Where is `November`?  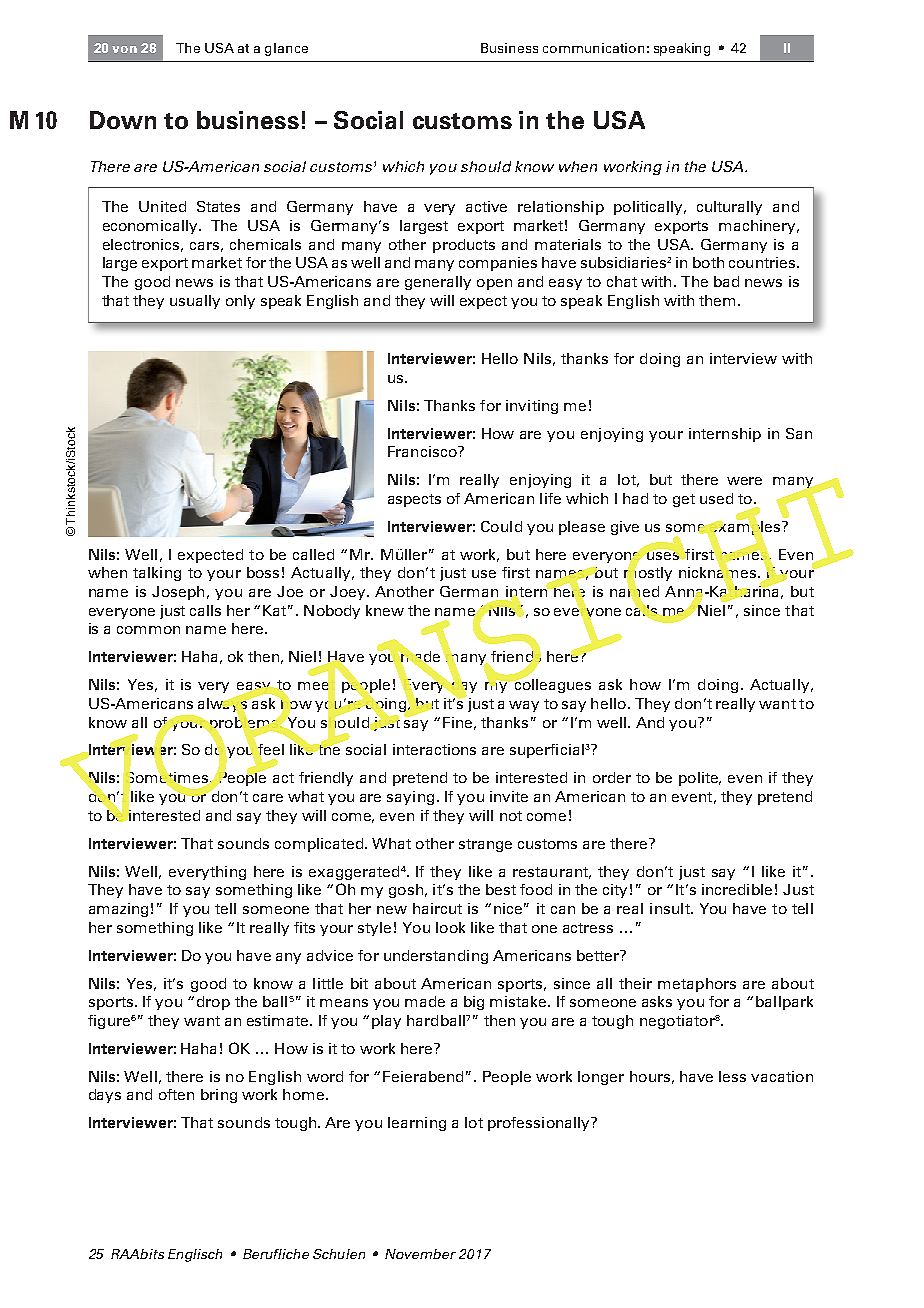 November is located at coordinates (420, 1254).
